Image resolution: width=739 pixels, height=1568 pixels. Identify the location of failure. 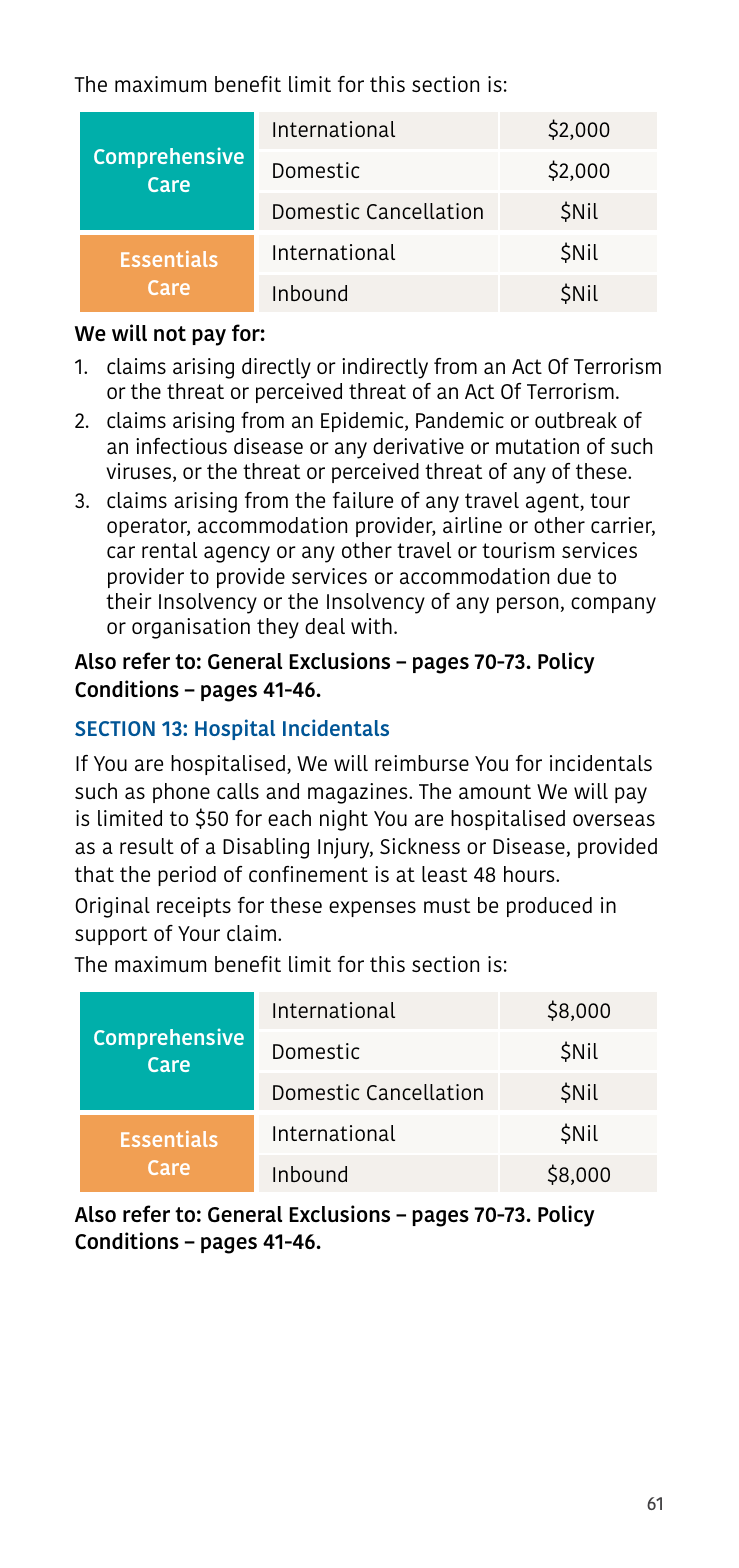
(363, 500).
